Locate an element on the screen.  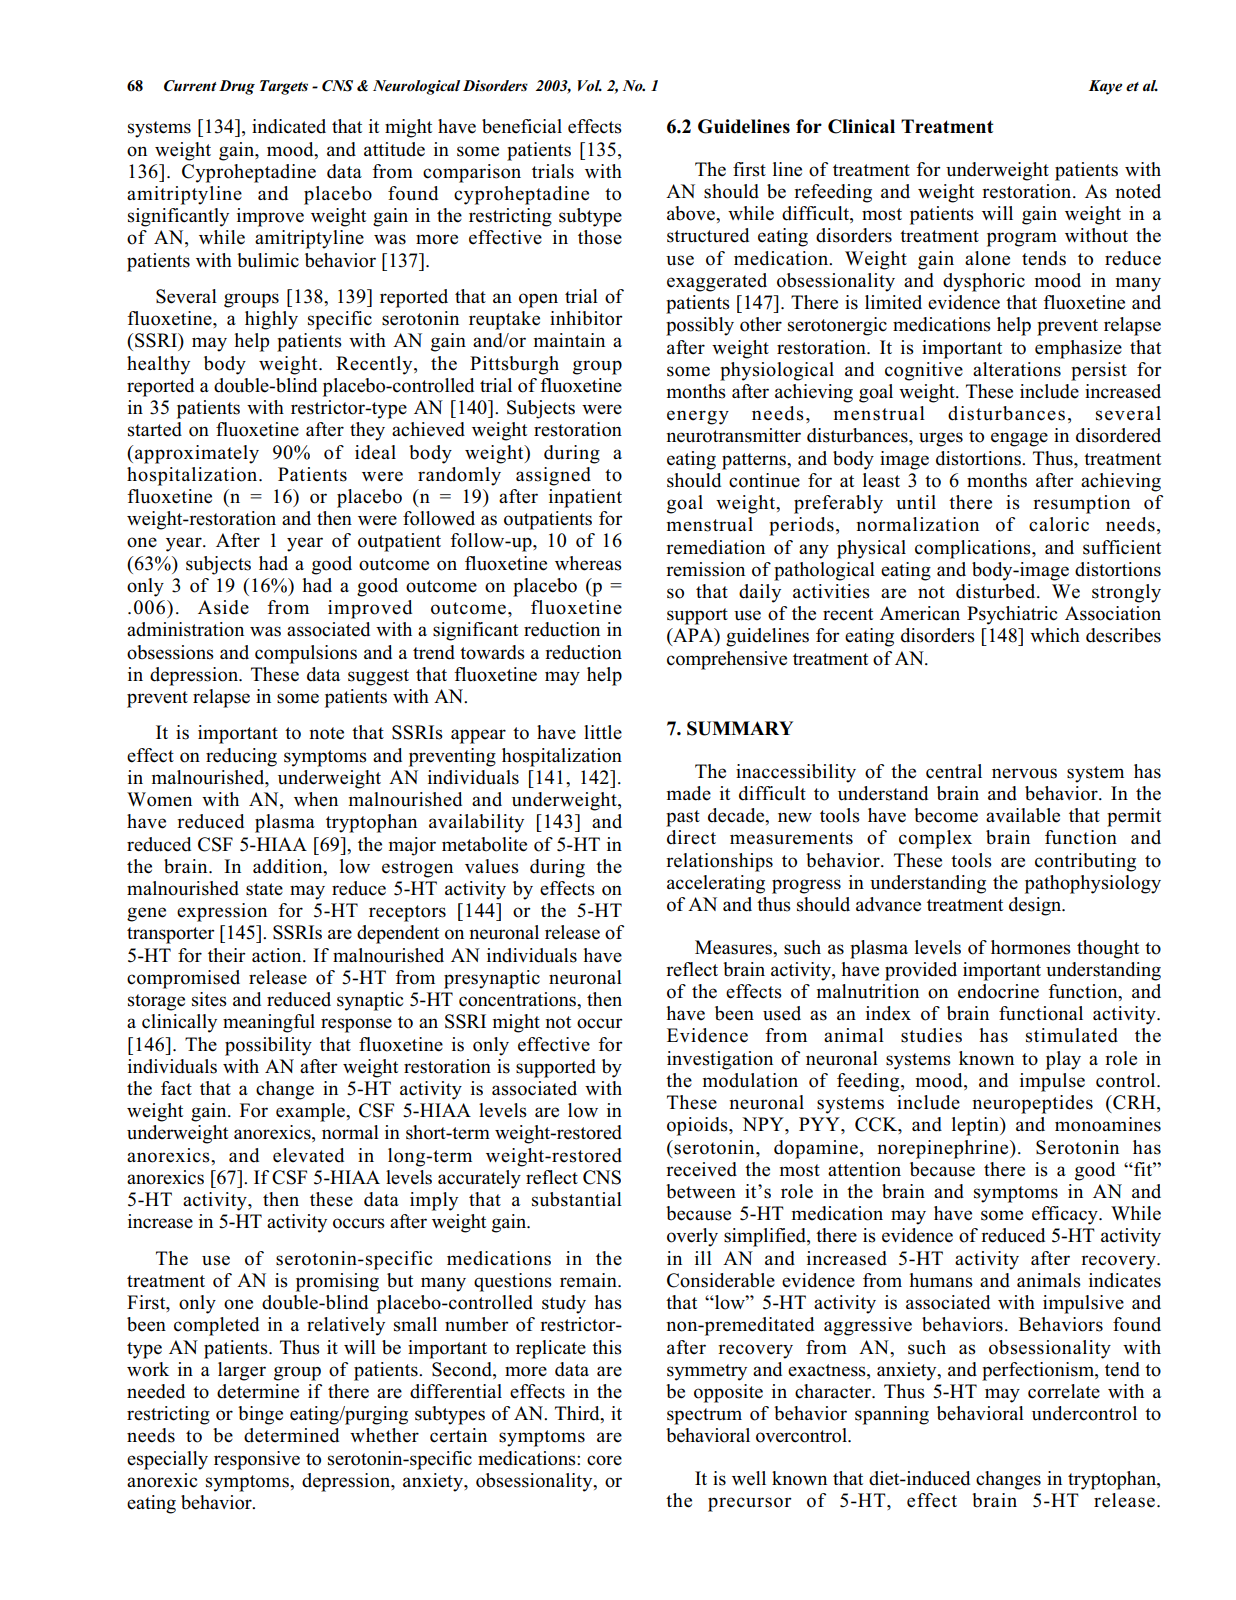
indicated is located at coordinates (289, 126).
